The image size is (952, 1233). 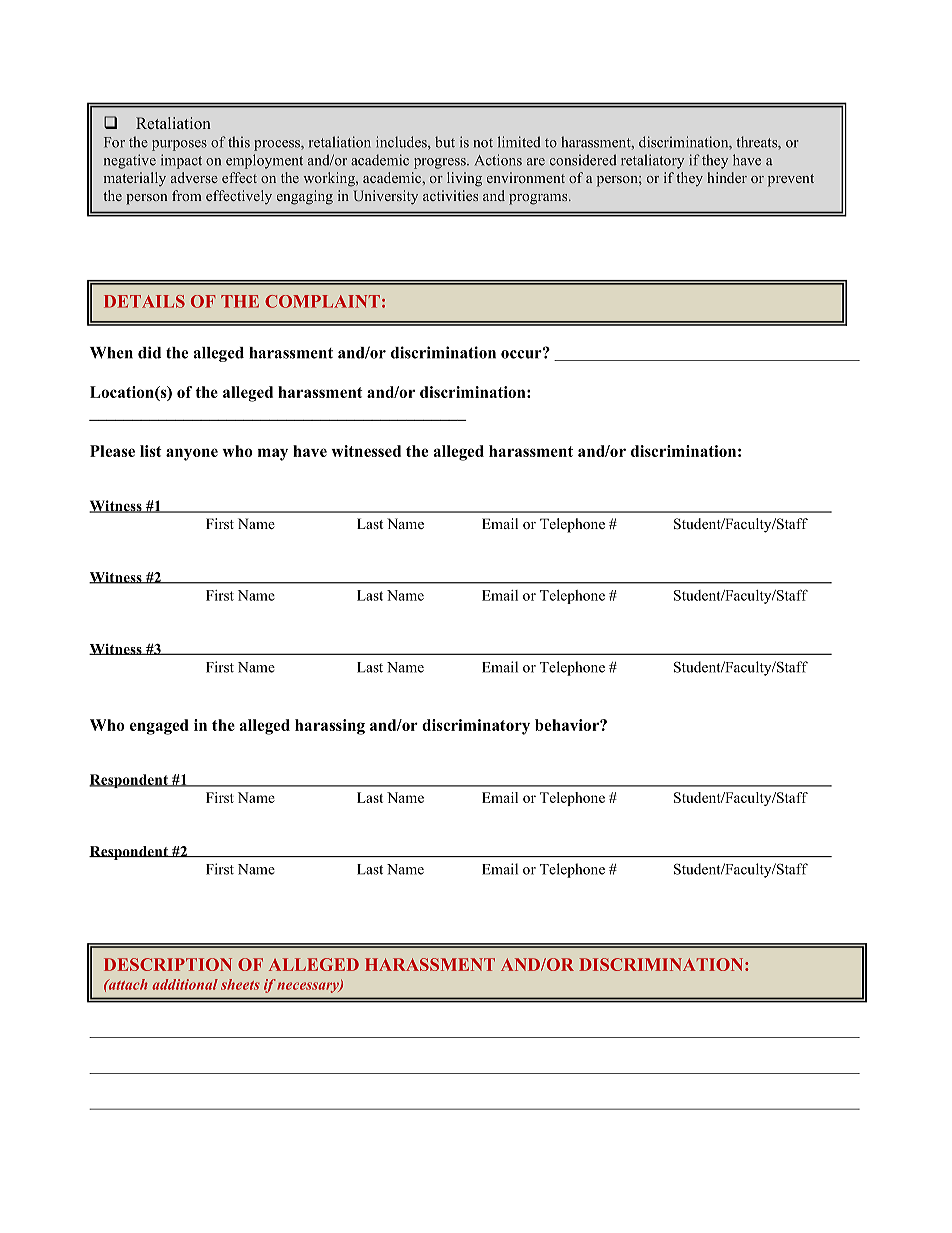 I want to click on may, so click(x=273, y=454).
